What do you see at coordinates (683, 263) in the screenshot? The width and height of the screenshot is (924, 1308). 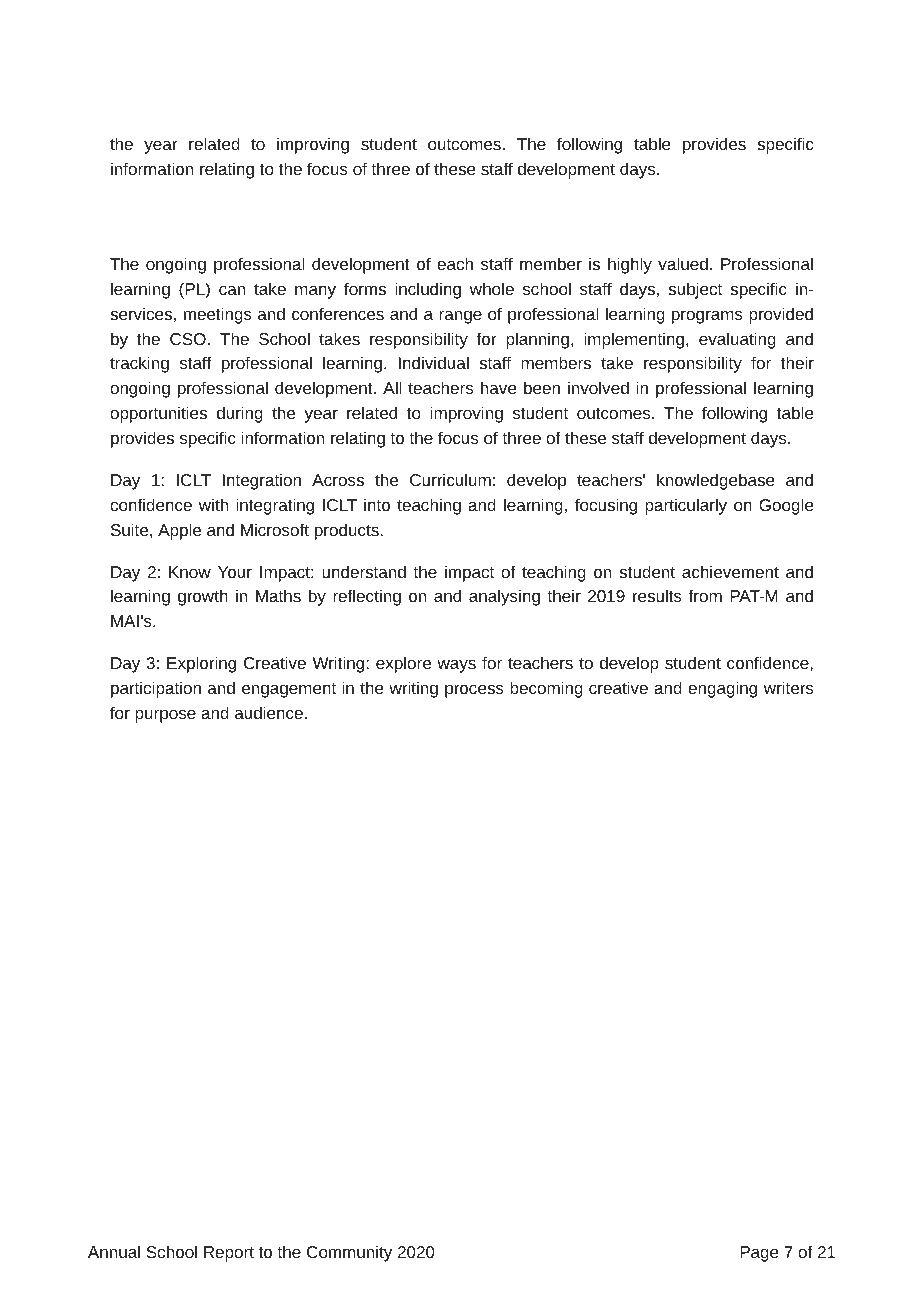 I see `valued` at bounding box center [683, 263].
